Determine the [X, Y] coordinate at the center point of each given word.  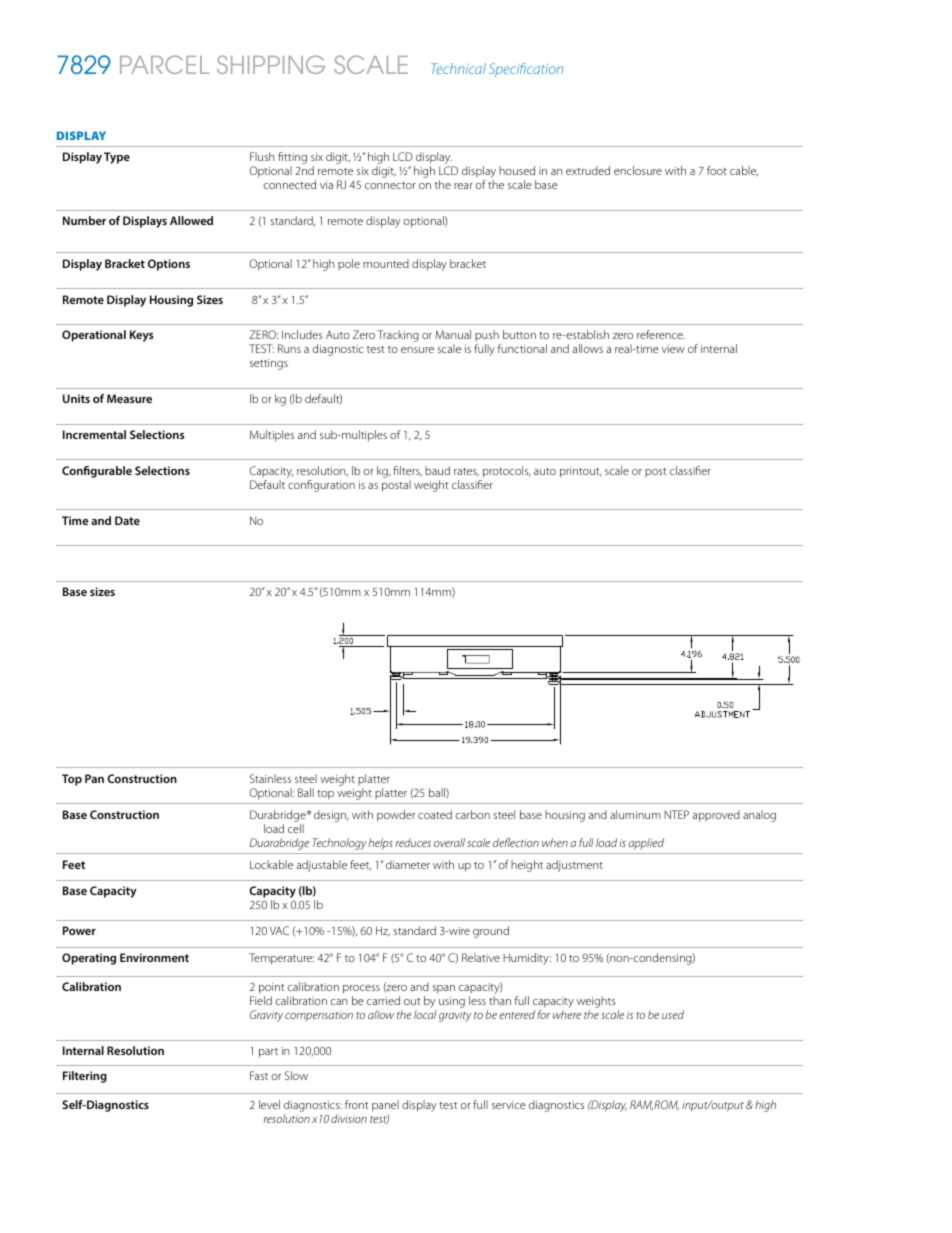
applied [646, 844]
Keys [141, 336]
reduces [413, 842]
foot [717, 170]
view [673, 349]
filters [407, 471]
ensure [417, 350]
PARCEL [164, 64]
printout [581, 472]
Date [127, 520]
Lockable [271, 864]
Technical [458, 68]
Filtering [85, 1077]
